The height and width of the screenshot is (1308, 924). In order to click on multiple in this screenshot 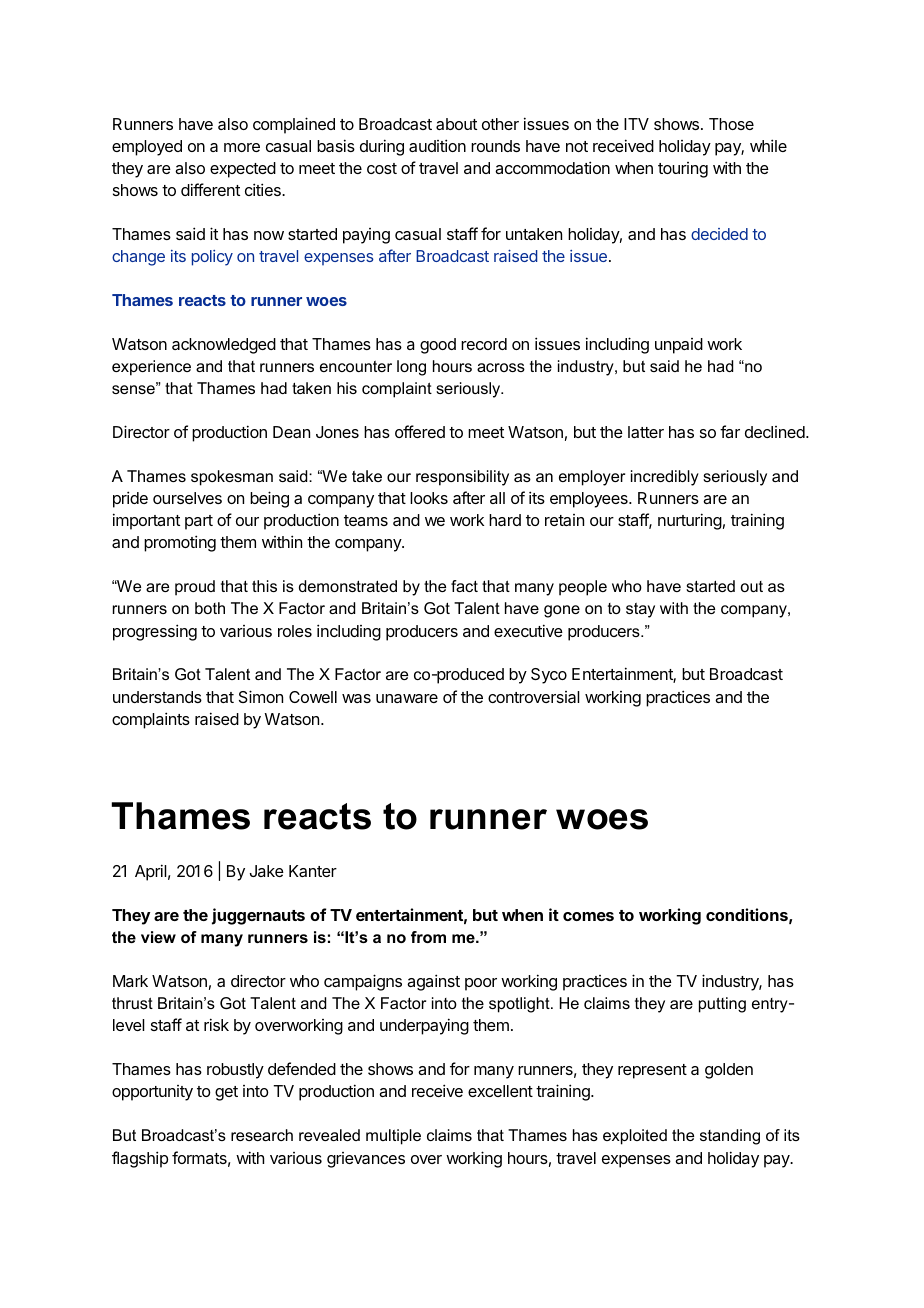, I will do `click(393, 1137)`.
